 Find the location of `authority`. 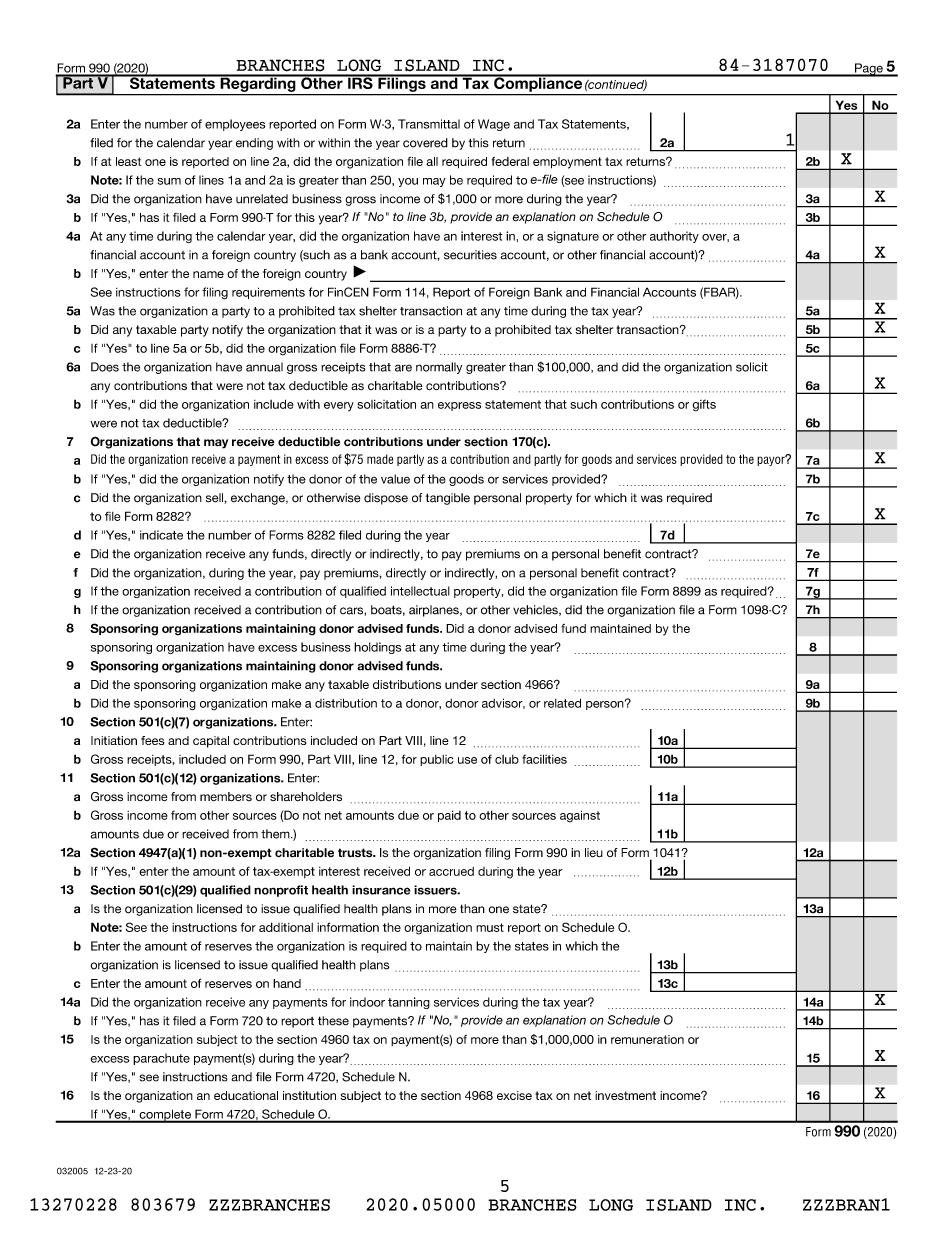

authority is located at coordinates (674, 237).
